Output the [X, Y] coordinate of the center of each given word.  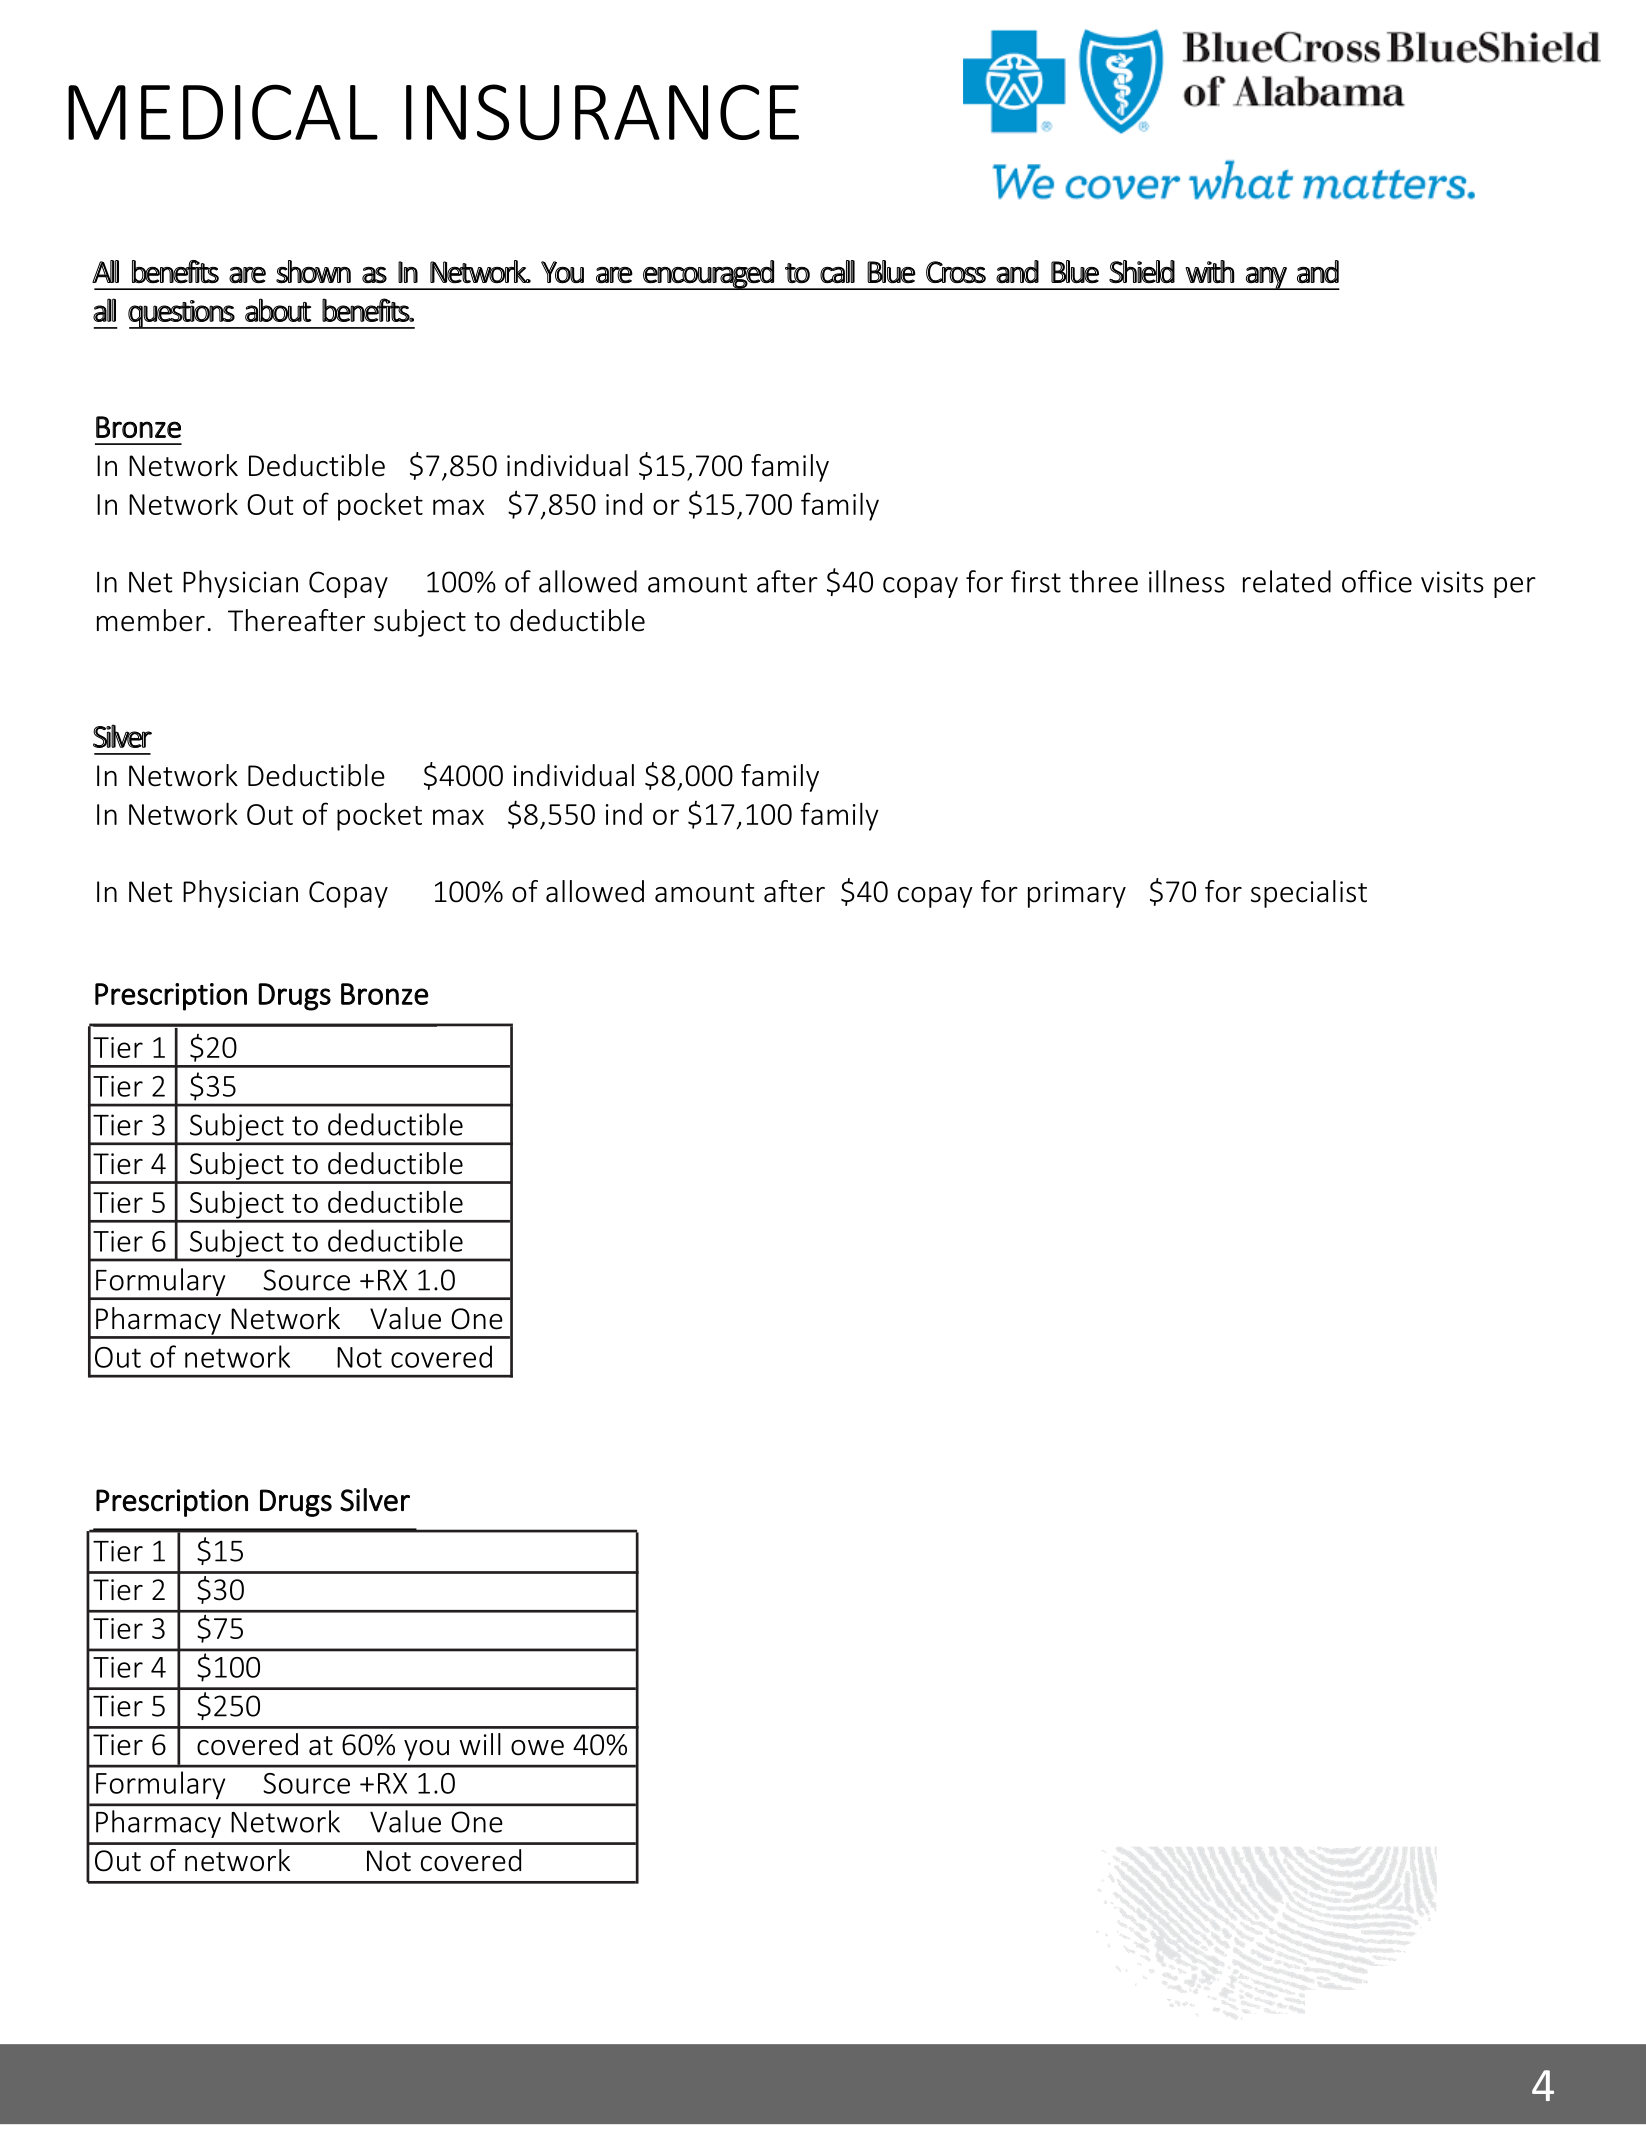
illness [1187, 581]
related [1287, 581]
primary [1077, 894]
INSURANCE [602, 112]
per [1515, 587]
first [1036, 581]
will [480, 1744]
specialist [1309, 894]
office [1377, 581]
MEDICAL [223, 112]
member [151, 620]
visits [1452, 582]
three [1103, 581]
